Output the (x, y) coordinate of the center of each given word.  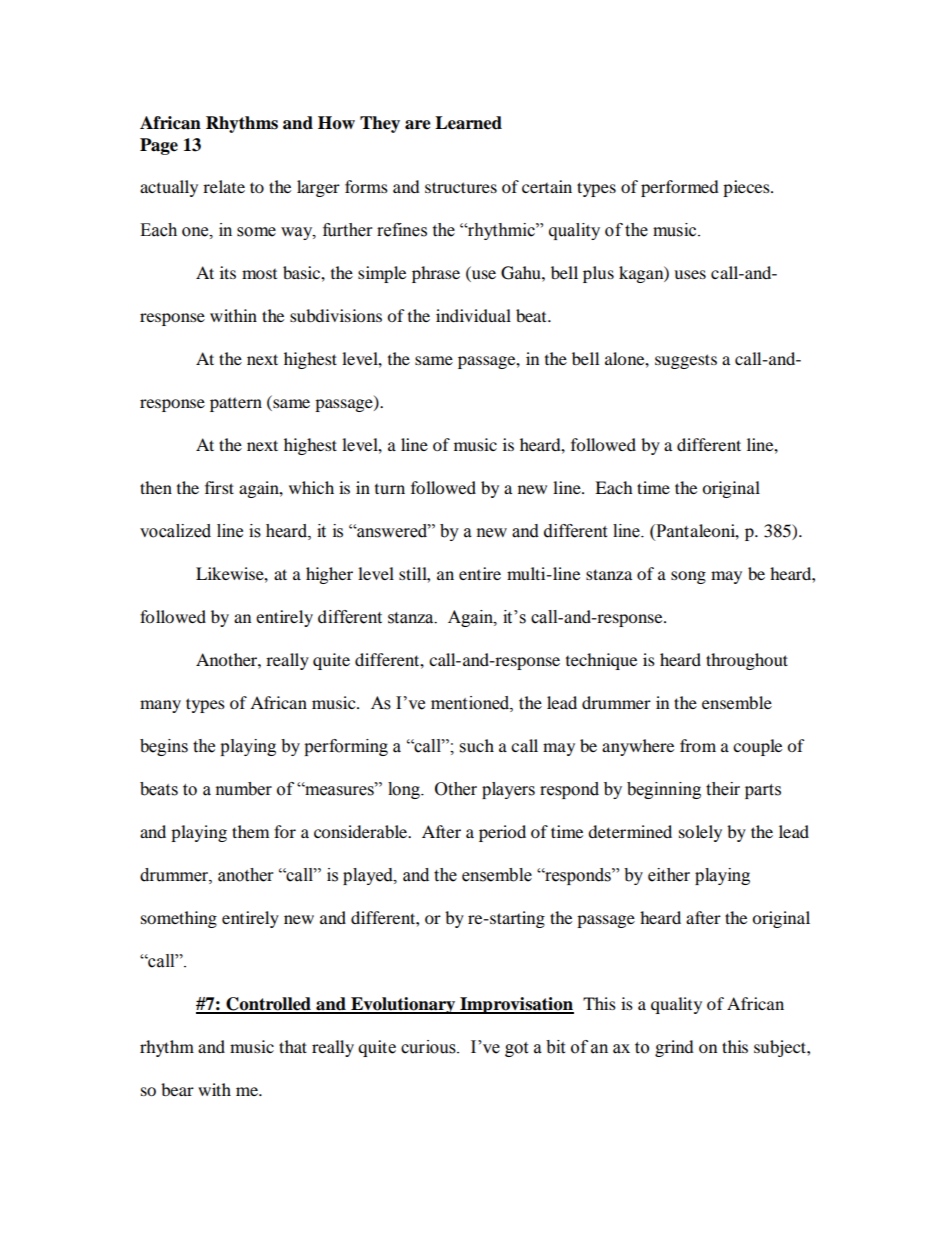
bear (177, 1089)
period (502, 833)
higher (329, 575)
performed (680, 188)
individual (473, 315)
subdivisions (336, 315)
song (688, 577)
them (250, 831)
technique (601, 661)
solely (700, 833)
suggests (686, 361)
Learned (468, 123)
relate (224, 186)
